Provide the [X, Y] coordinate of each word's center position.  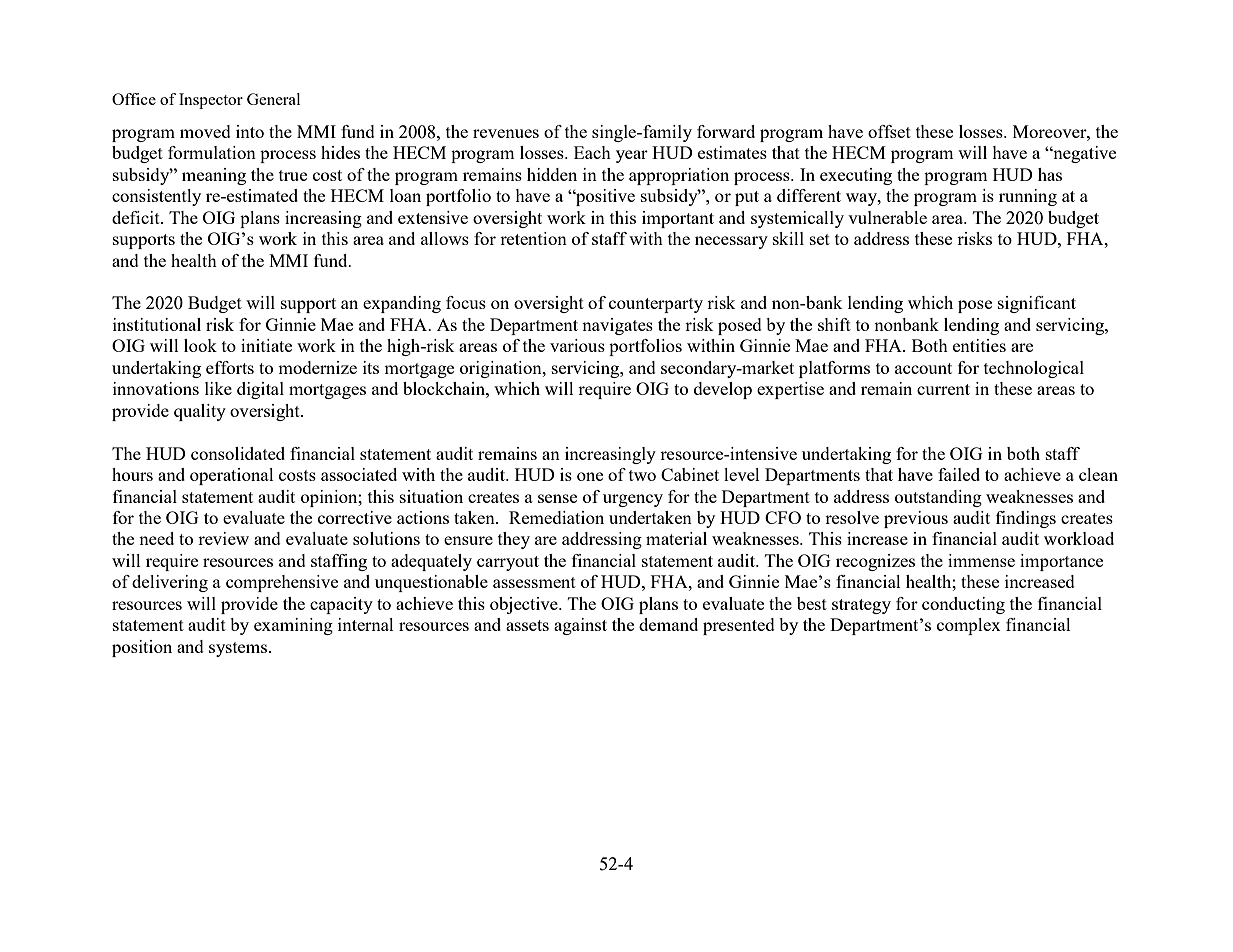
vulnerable [887, 217]
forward [726, 131]
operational [232, 476]
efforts [230, 367]
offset [889, 131]
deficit [137, 217]
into [250, 131]
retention [533, 238]
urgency [633, 500]
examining [293, 626]
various [577, 345]
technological [1034, 369]
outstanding [938, 498]
